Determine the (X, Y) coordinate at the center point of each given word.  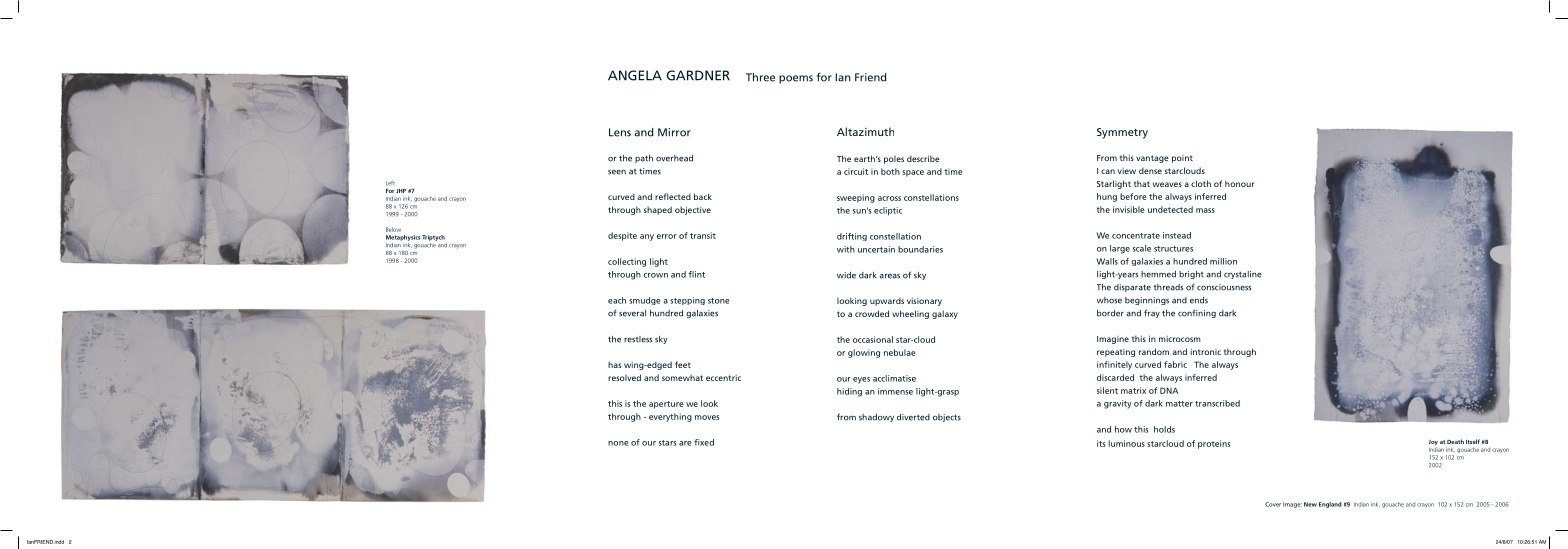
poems (796, 79)
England (1330, 505)
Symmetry (1122, 133)
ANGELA (635, 75)
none (618, 443)
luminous (1127, 443)
